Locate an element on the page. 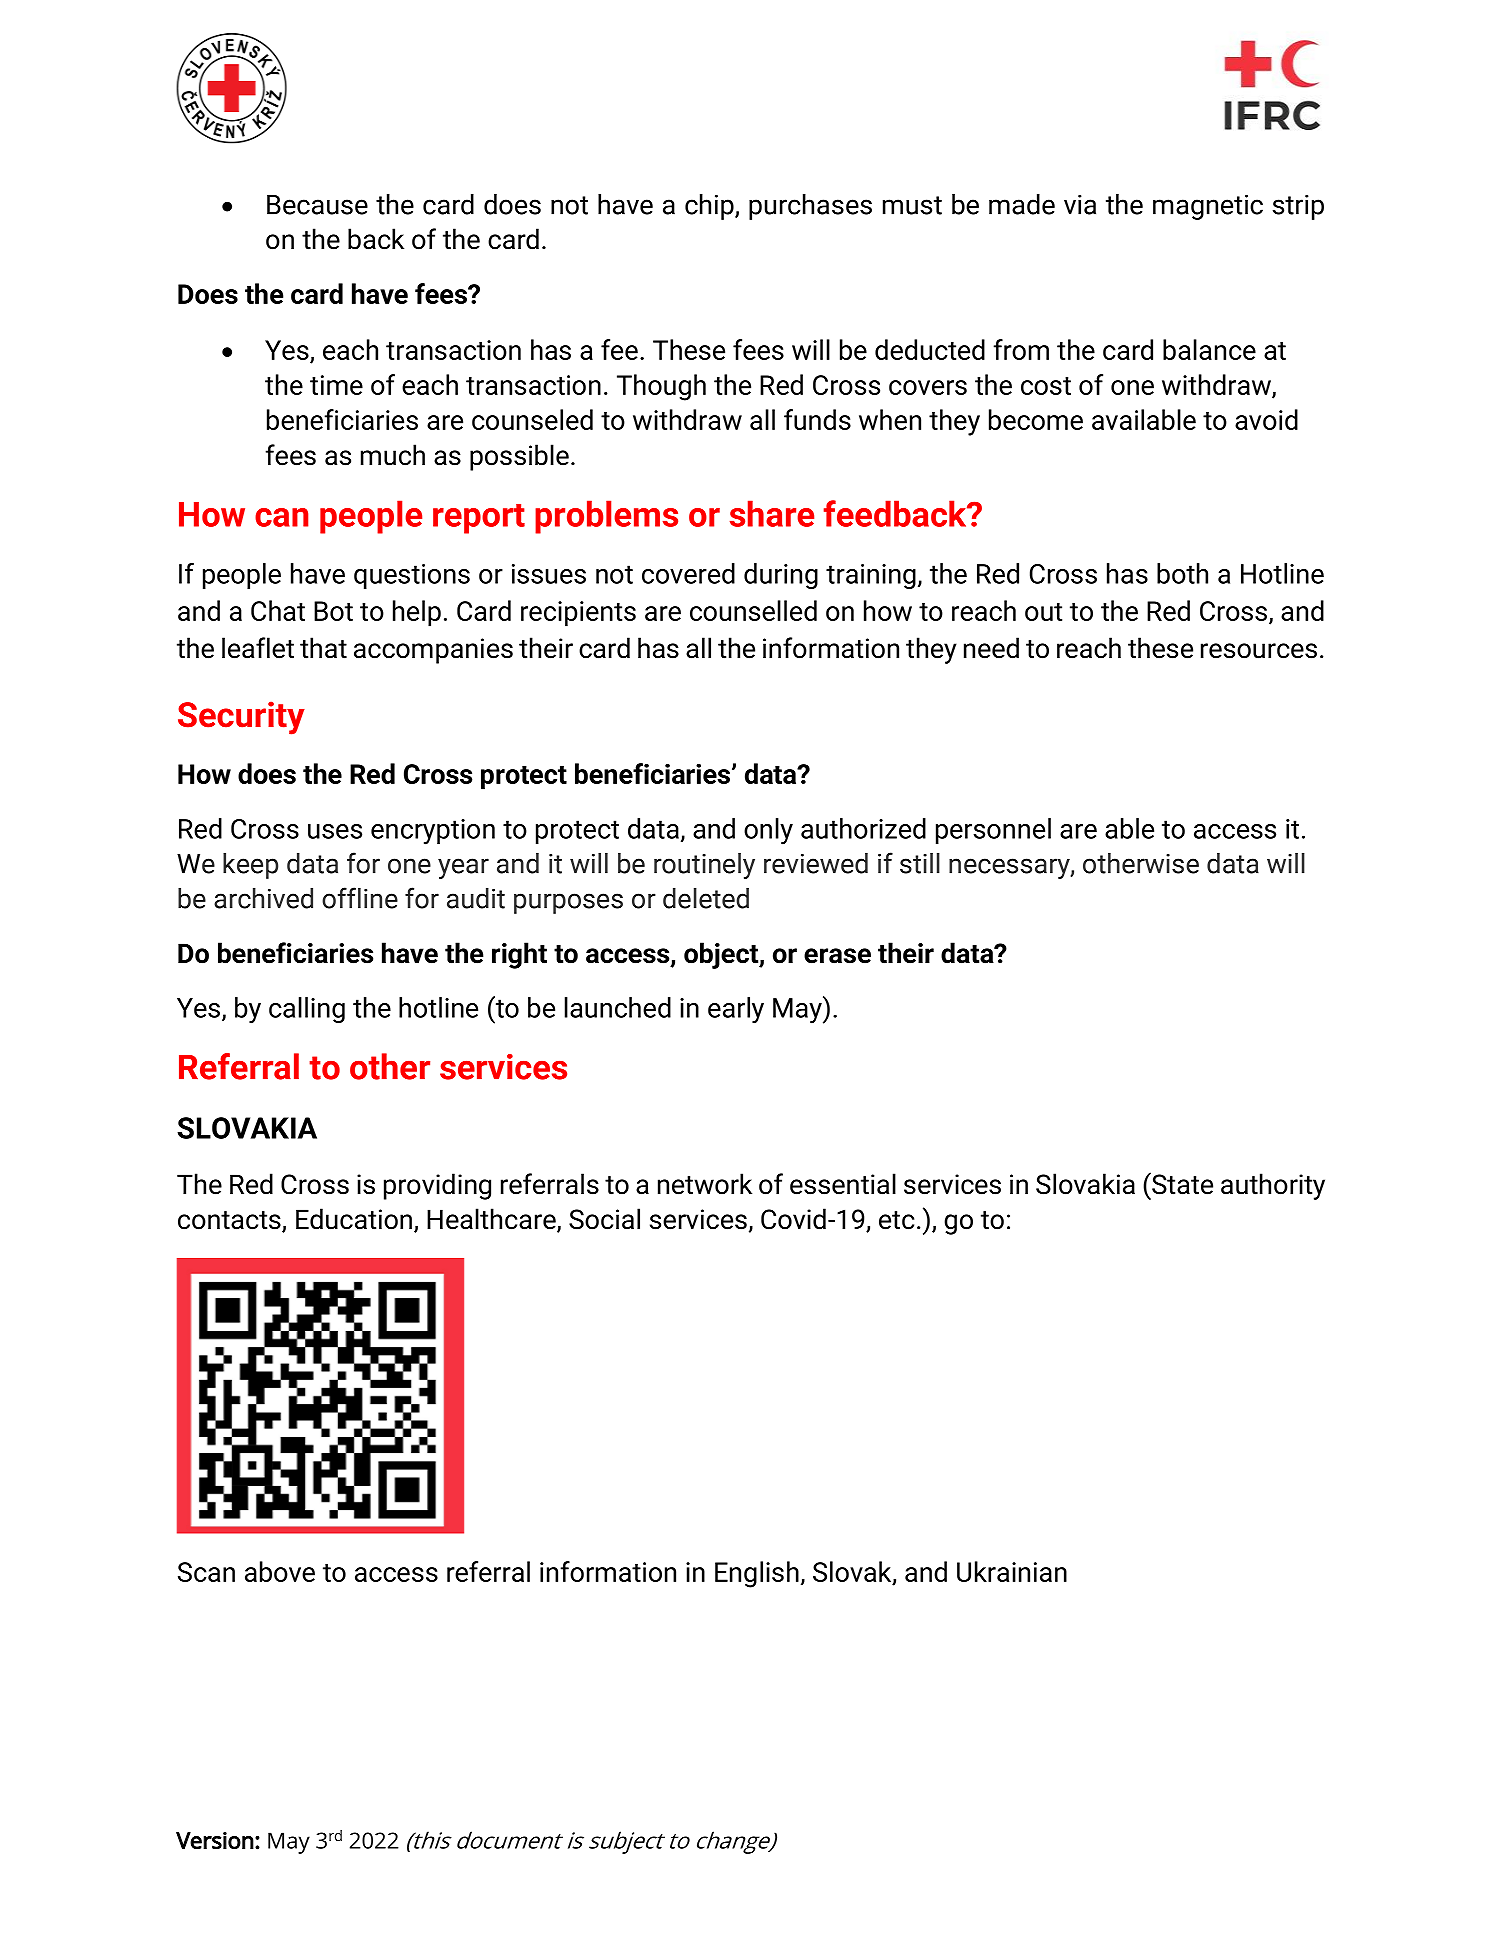 This image has width=1502, height=1943. chip is located at coordinates (710, 207).
